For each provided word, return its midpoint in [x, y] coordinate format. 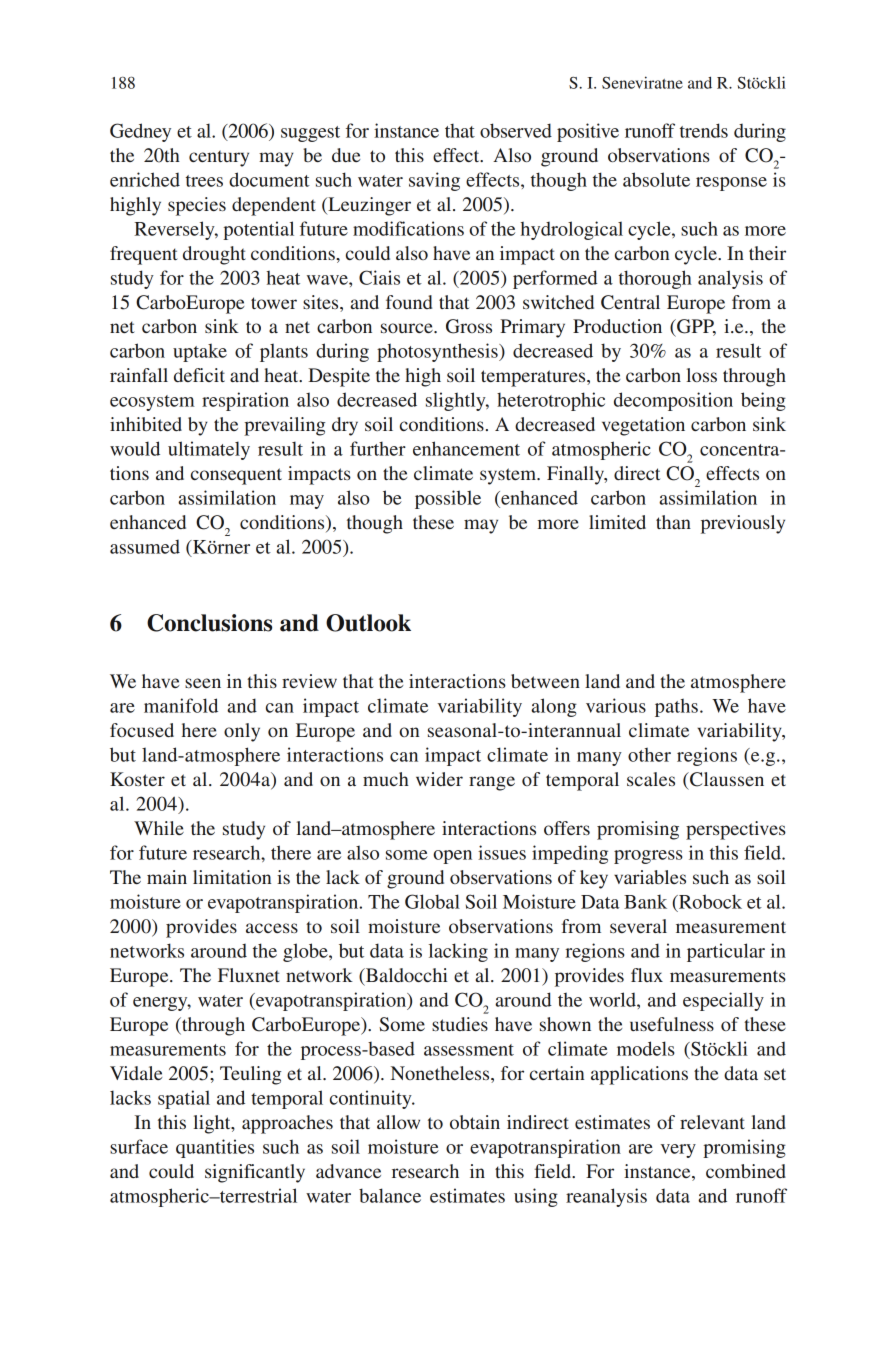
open [452, 857]
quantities [215, 1148]
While [159, 828]
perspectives [736, 830]
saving [434, 181]
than [673, 522]
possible [448, 499]
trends [704, 130]
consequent [236, 476]
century [219, 158]
